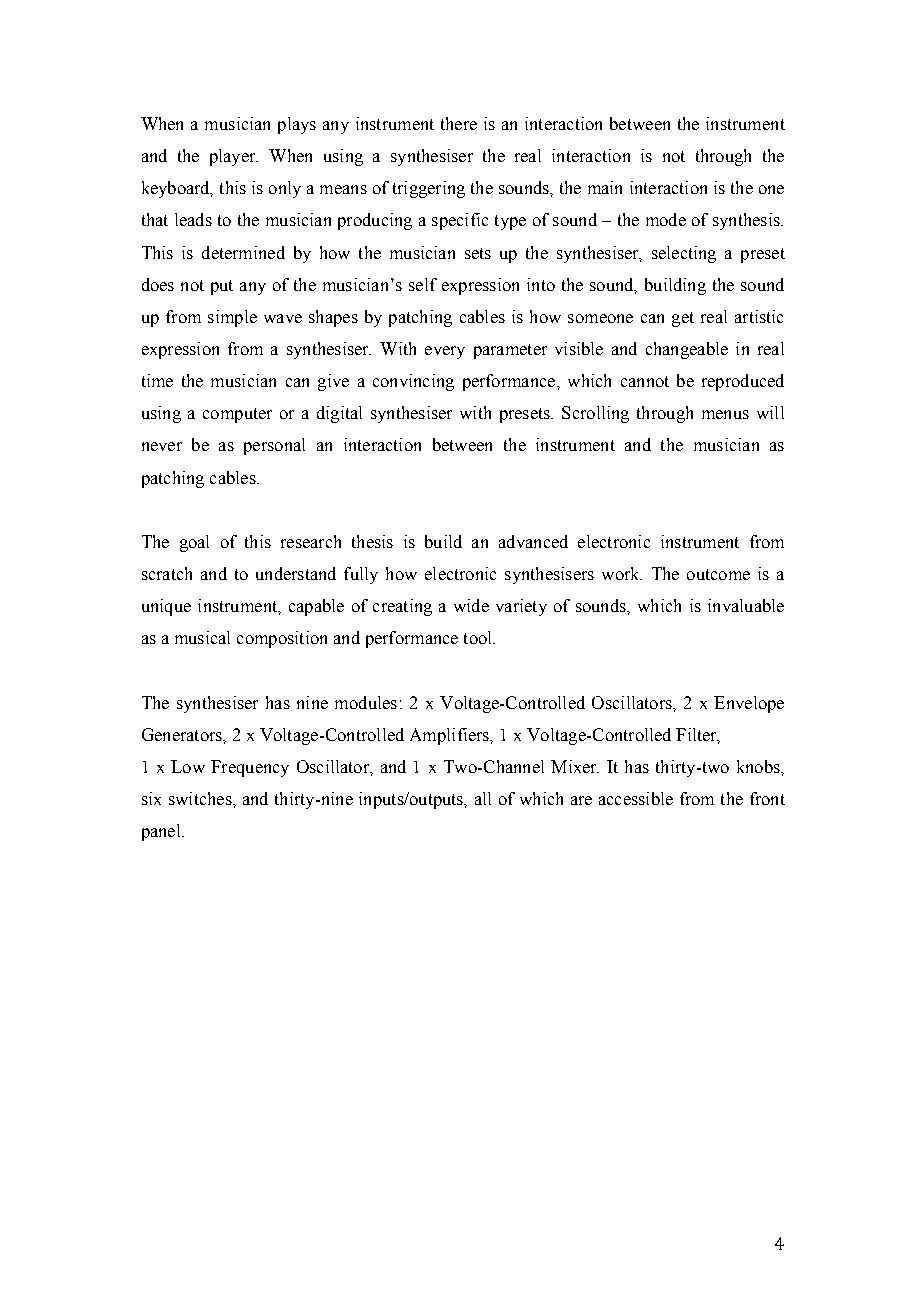 This screenshot has height=1308, width=924. Describe the element at coordinates (234, 157) in the screenshot. I see `player` at that location.
